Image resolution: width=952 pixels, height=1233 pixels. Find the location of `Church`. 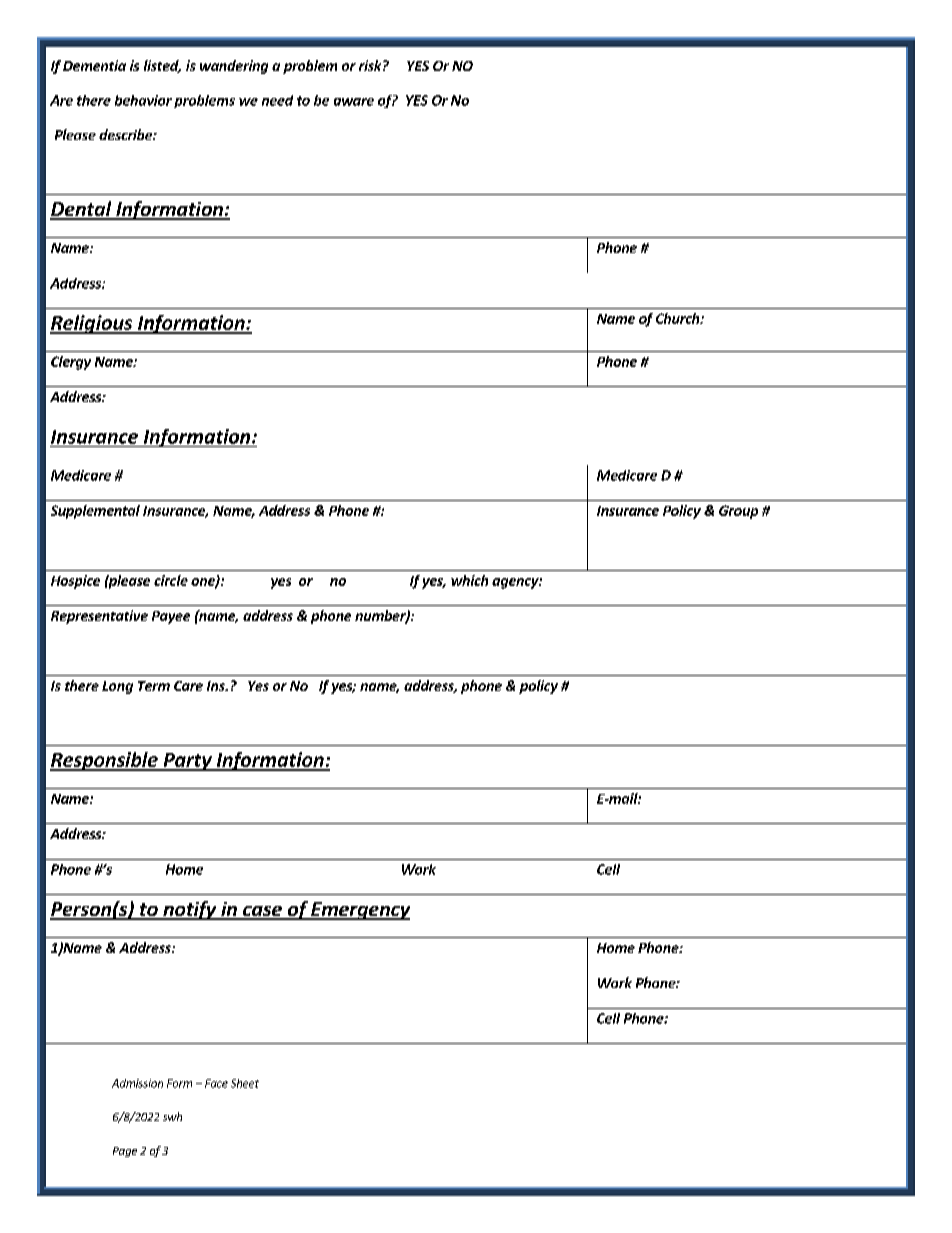

Church is located at coordinates (678, 318).
